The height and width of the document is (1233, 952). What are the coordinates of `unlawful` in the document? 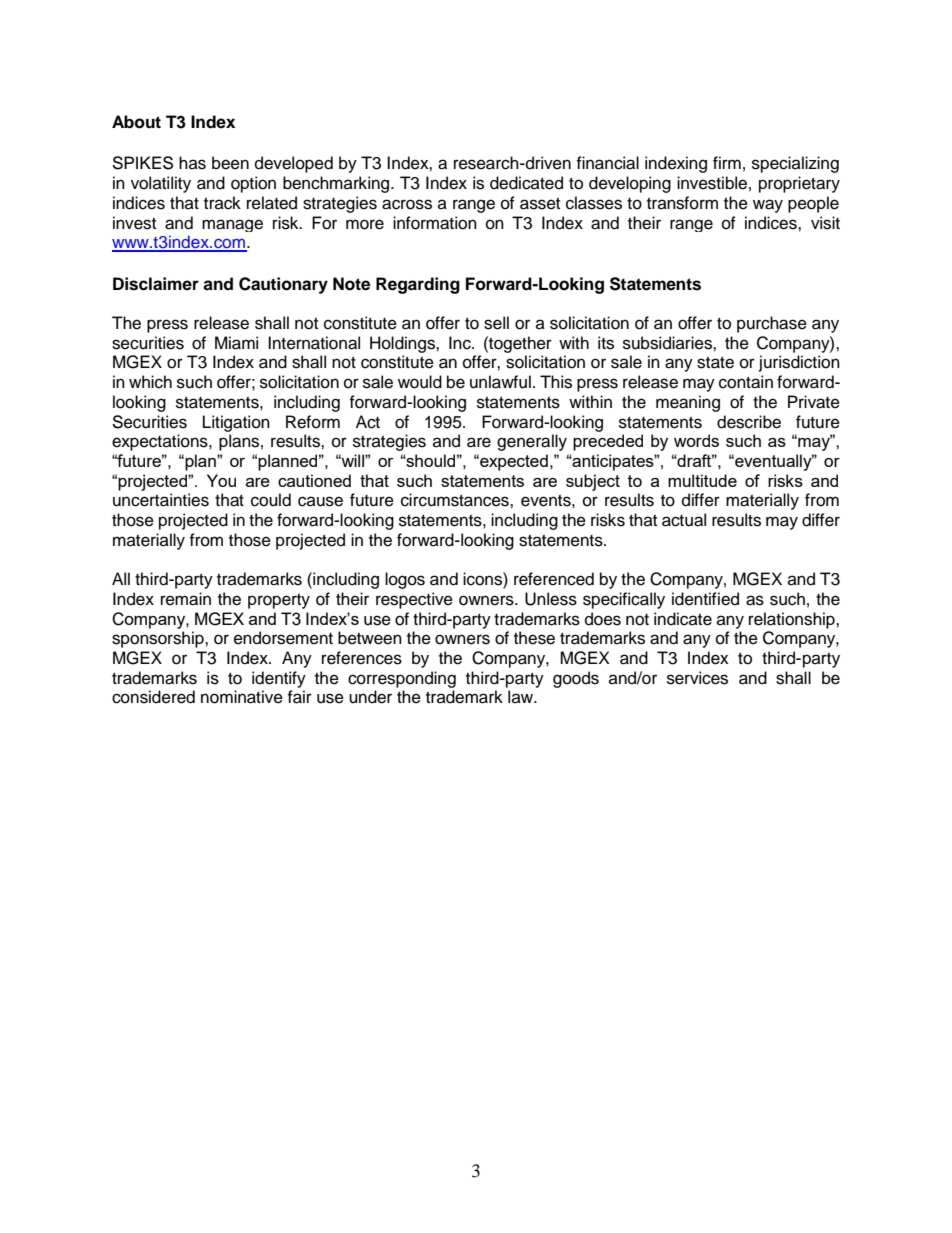 It's located at (500, 382).
